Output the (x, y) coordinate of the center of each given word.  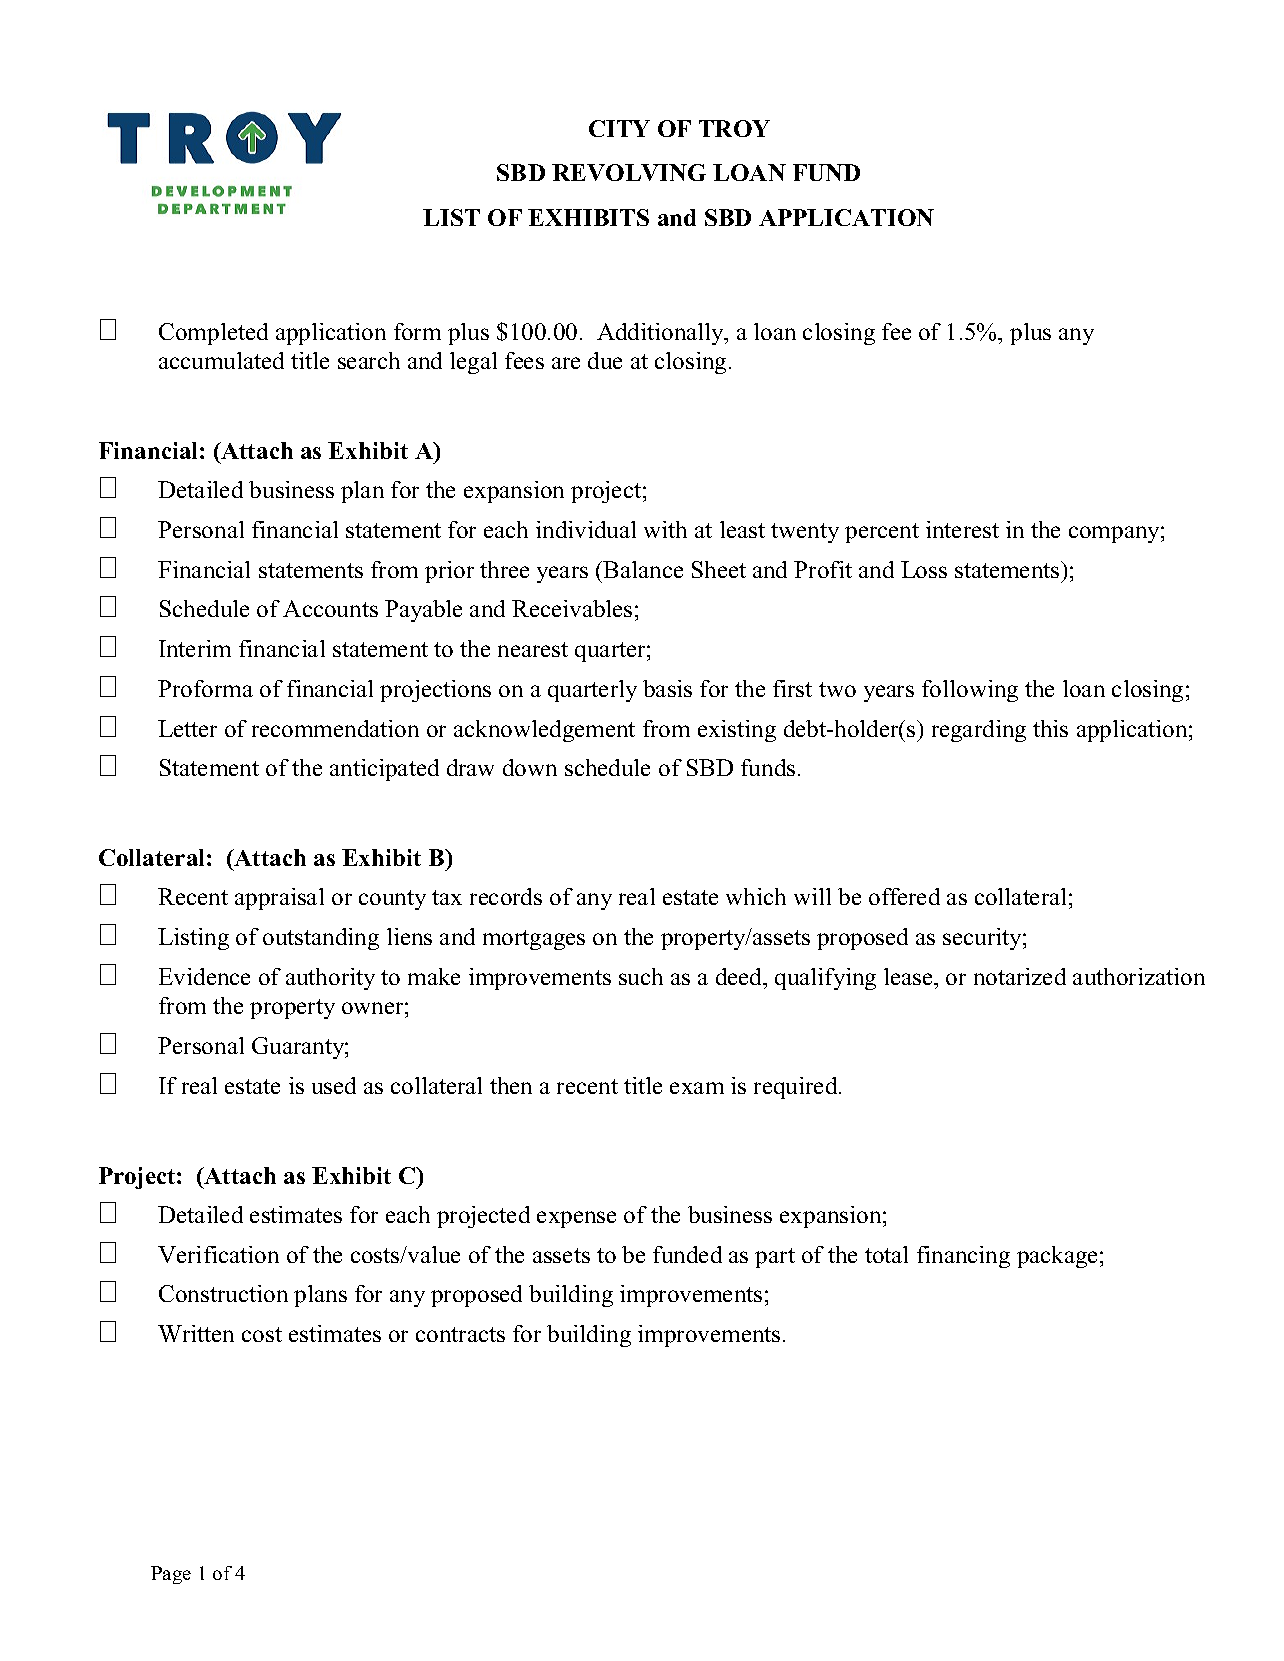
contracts (460, 1334)
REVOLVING (629, 172)
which (756, 896)
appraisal (279, 899)
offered (904, 896)
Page (171, 1575)
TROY (734, 128)
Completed (213, 334)
